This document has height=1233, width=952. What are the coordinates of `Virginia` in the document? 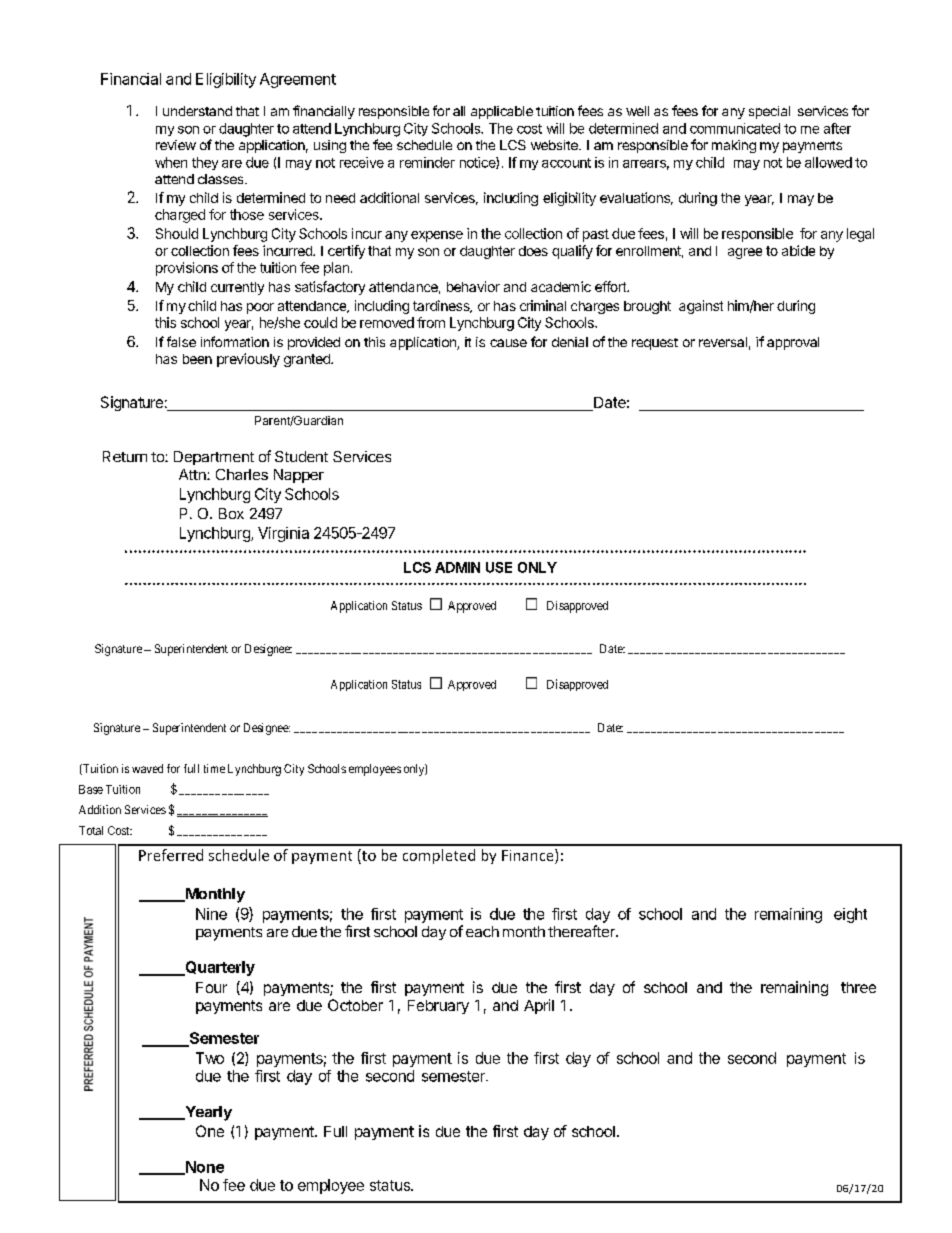 It's located at (283, 534).
